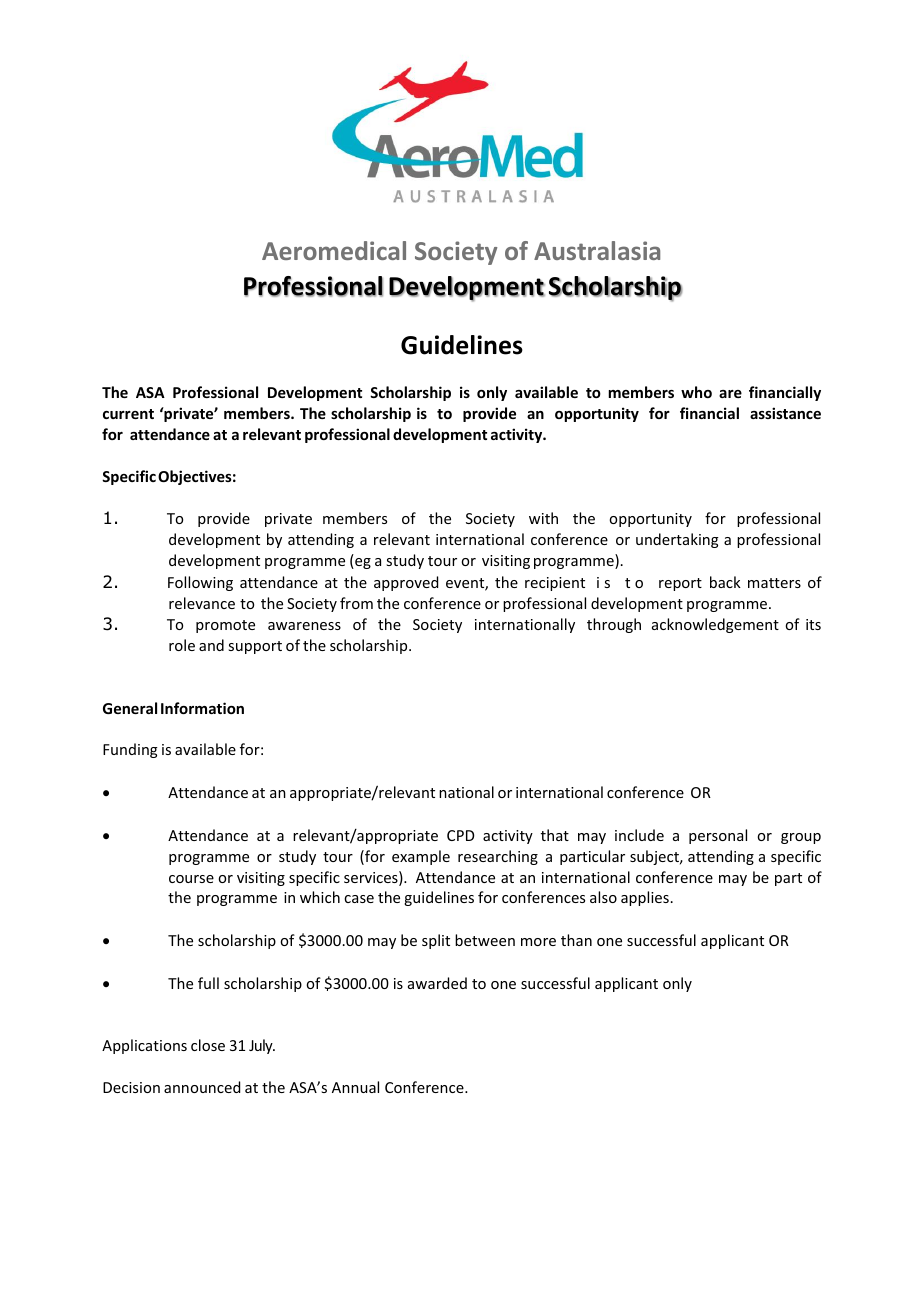 The image size is (924, 1308). Describe the element at coordinates (208, 1045) in the screenshot. I see `close` at that location.
